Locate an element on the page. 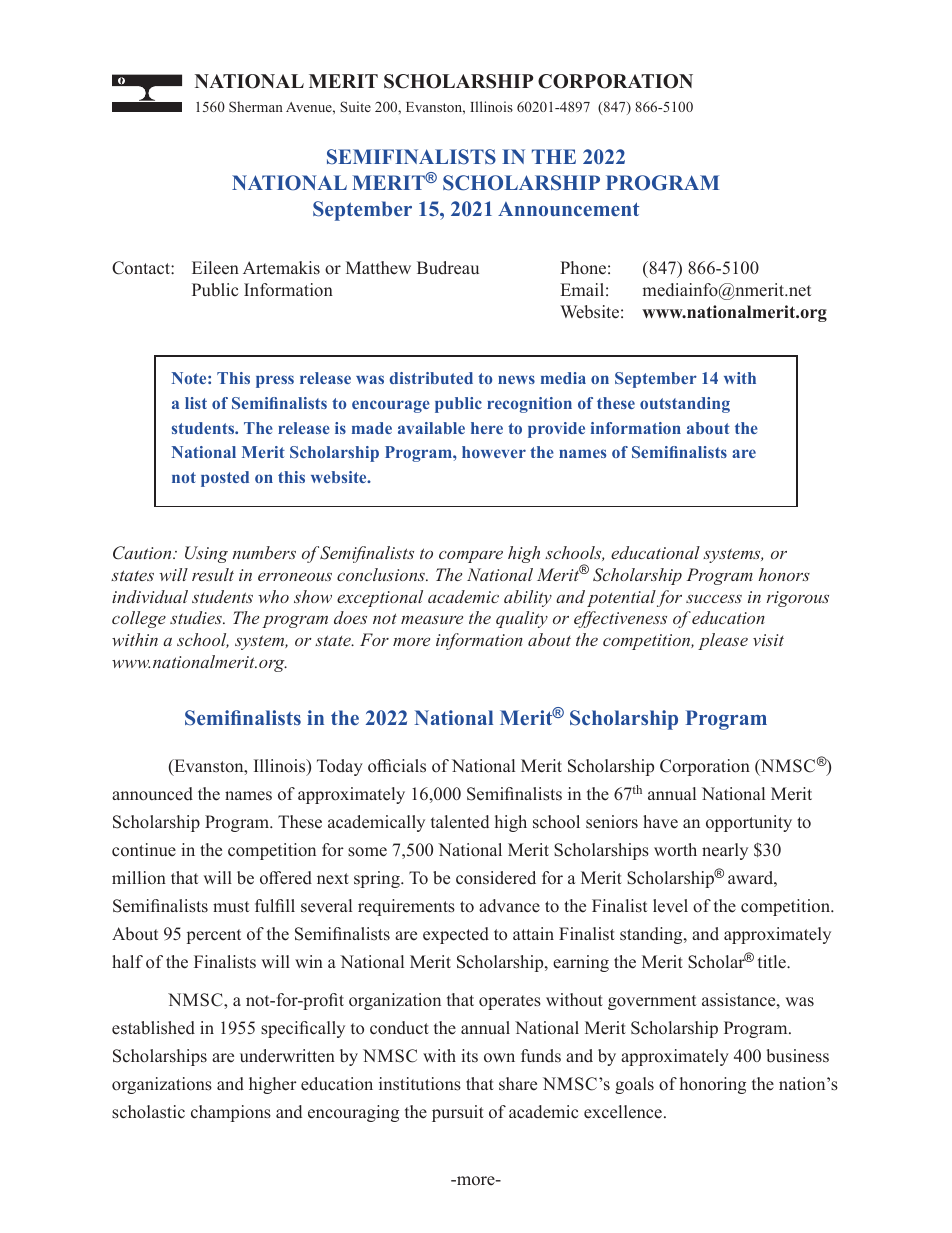 The height and width of the page is (1233, 952). distributed is located at coordinates (431, 378).
